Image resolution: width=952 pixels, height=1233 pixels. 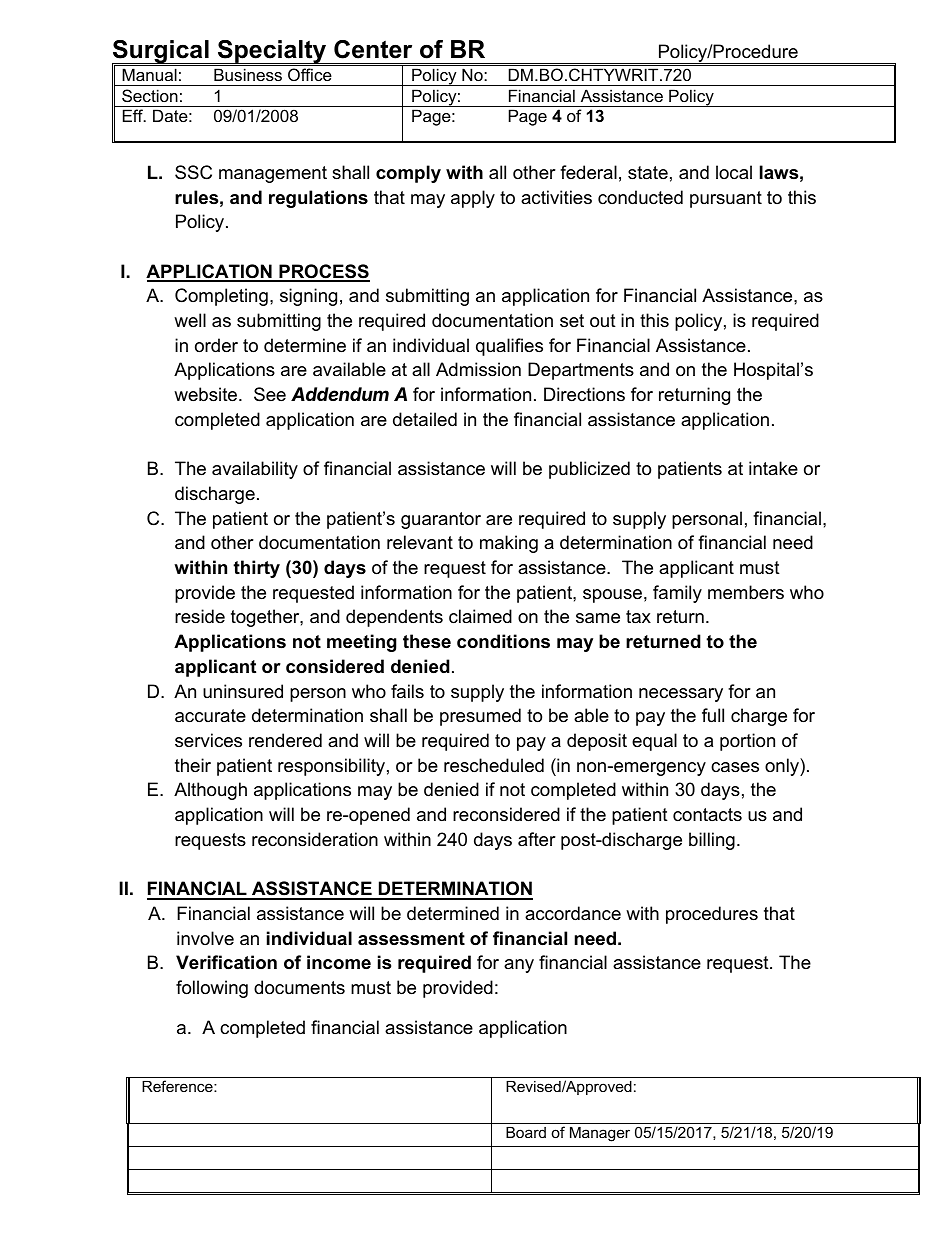 I want to click on Manager, so click(x=600, y=1134).
